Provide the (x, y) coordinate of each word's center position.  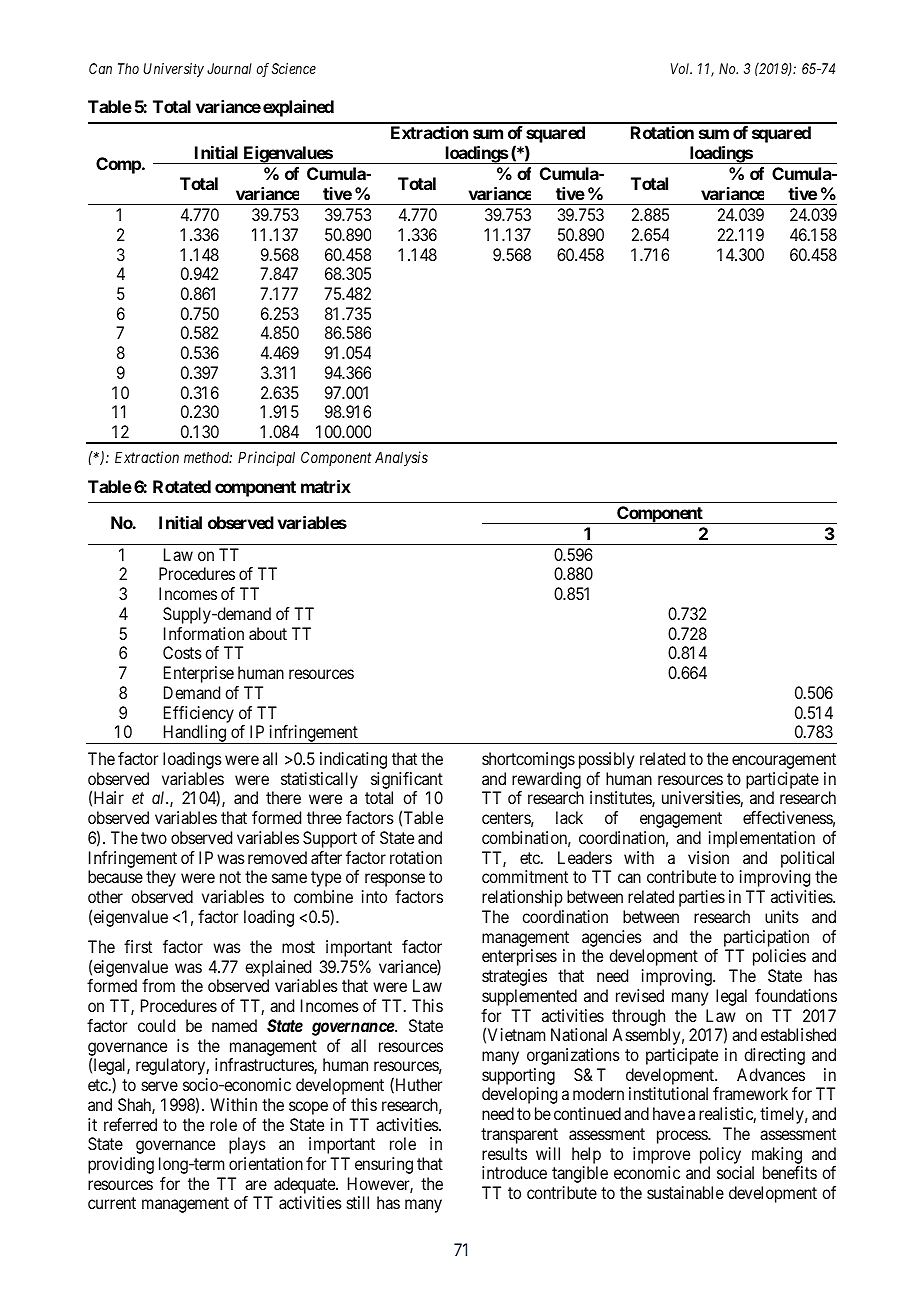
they (161, 878)
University (173, 70)
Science (294, 68)
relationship (522, 898)
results (504, 1153)
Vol (681, 68)
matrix (326, 486)
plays (247, 1145)
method (208, 457)
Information (204, 633)
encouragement (784, 761)
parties (702, 898)
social (735, 1172)
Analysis (401, 458)
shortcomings (528, 760)
